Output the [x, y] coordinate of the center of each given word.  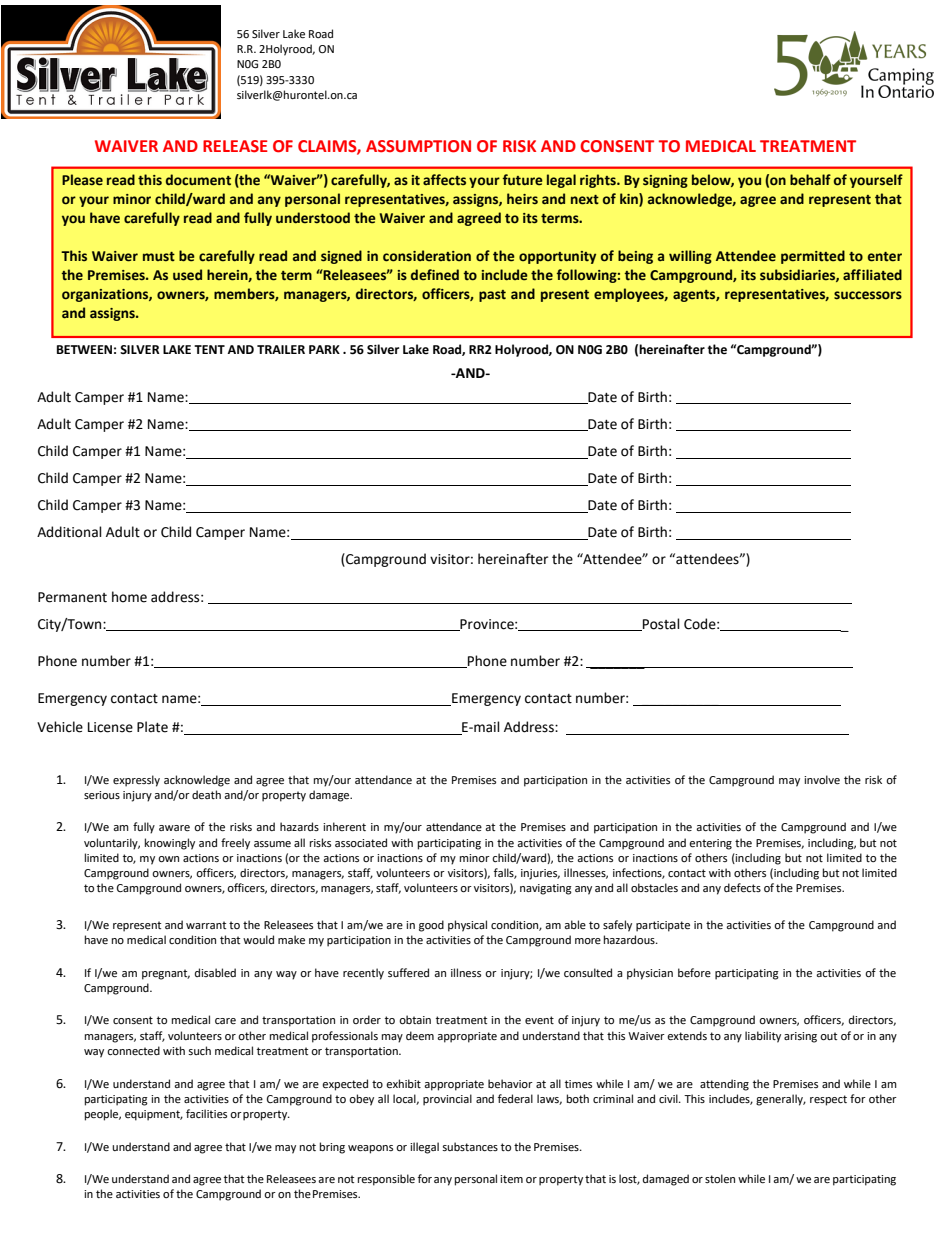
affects [444, 180]
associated [361, 843]
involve [822, 780]
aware [174, 828]
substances [470, 1147]
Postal [660, 624]
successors [868, 295]
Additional [69, 532]
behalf [810, 180]
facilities [206, 1113]
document [198, 180]
